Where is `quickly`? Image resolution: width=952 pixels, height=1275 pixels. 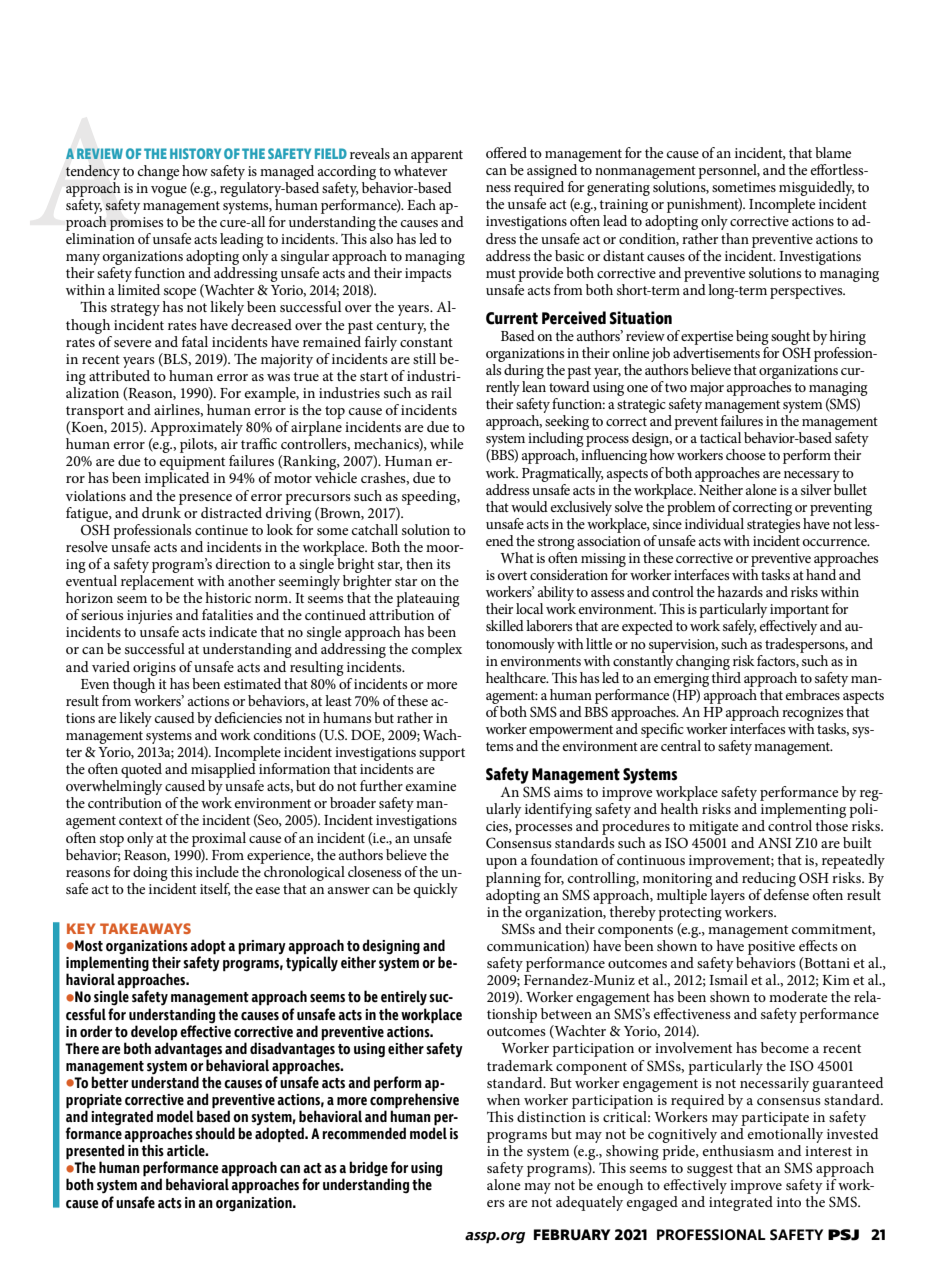 quickly is located at coordinates (436, 890).
